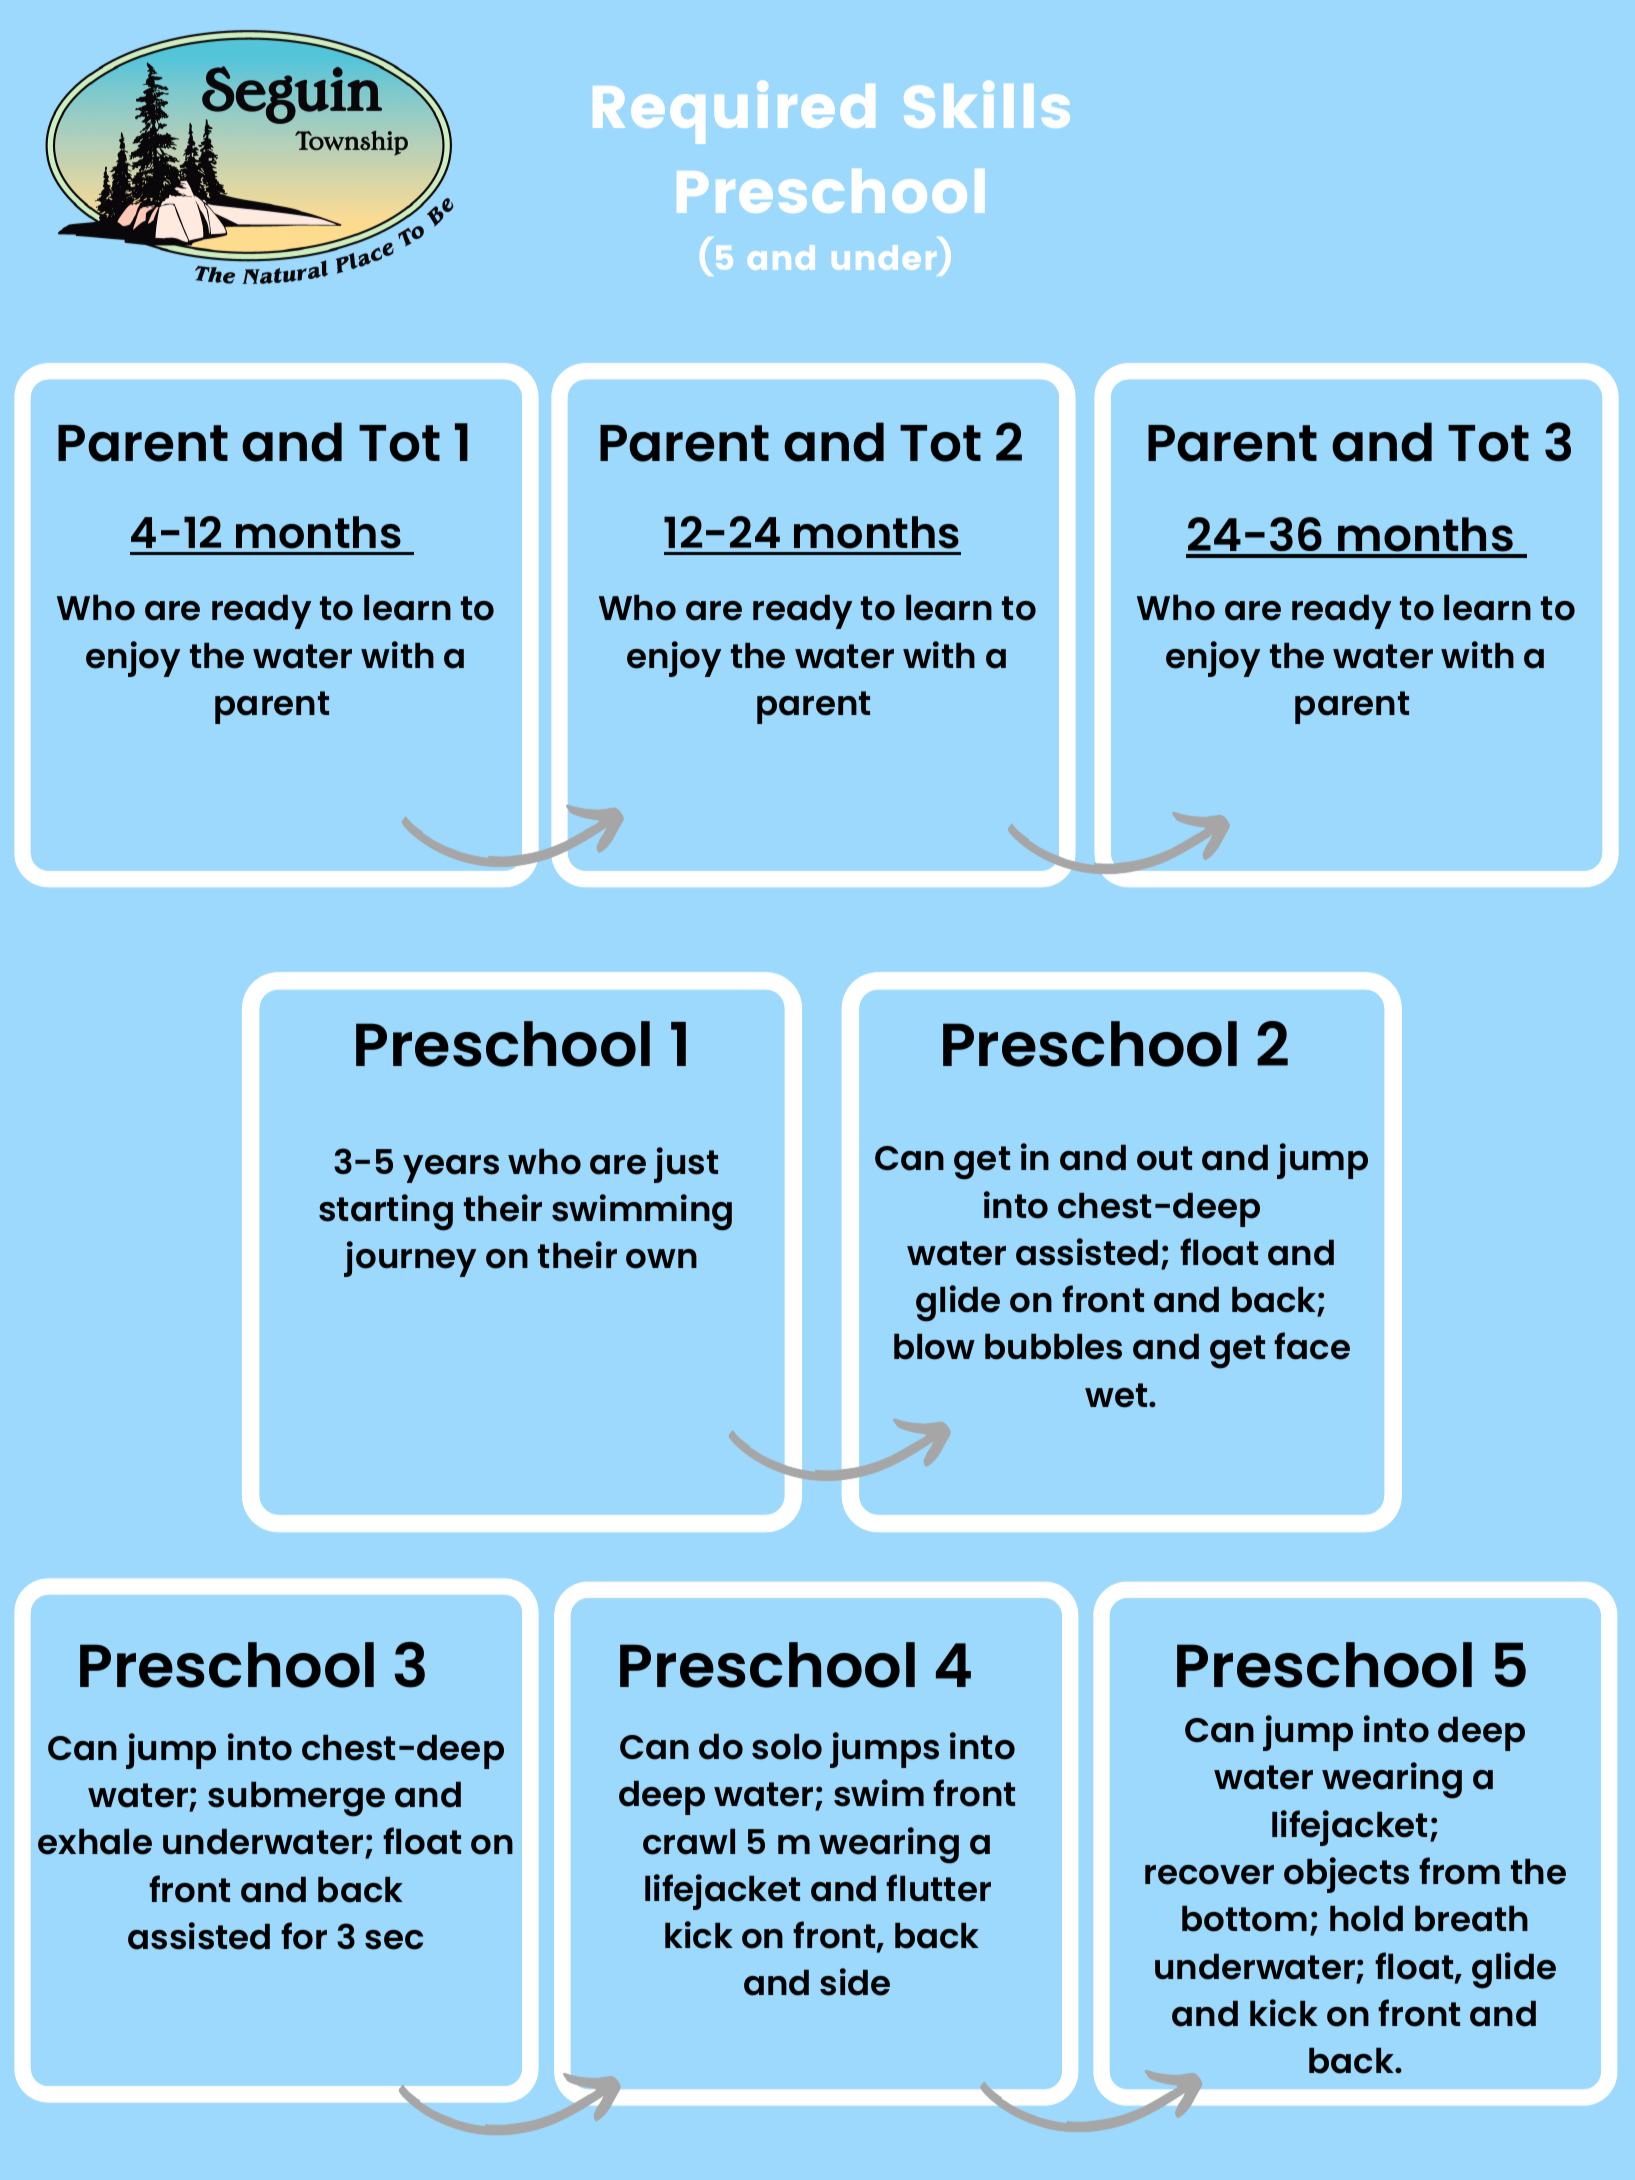 The image size is (1635, 2180). Describe the element at coordinates (95, 1842) in the document. I see `exhale` at that location.
